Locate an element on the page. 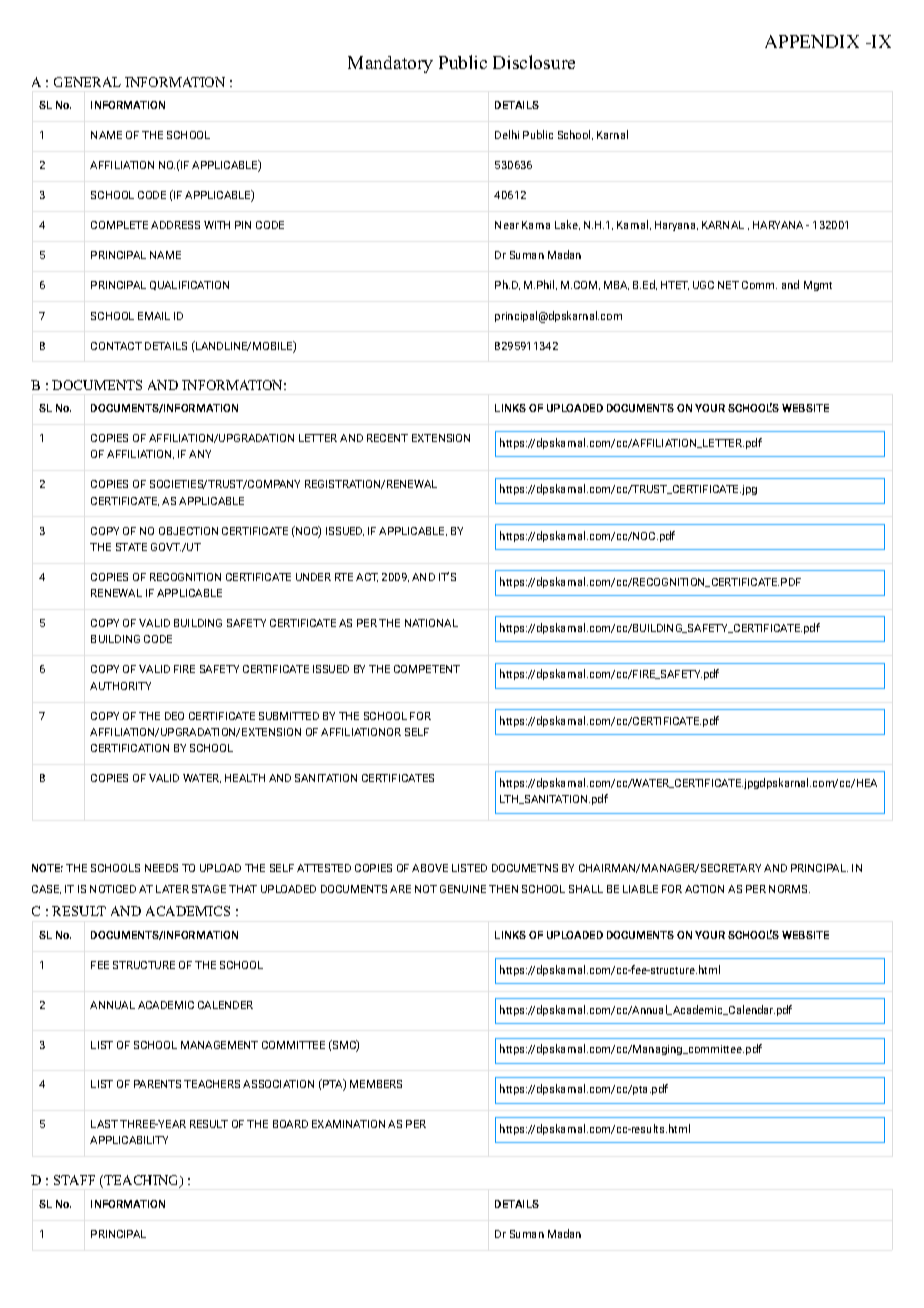 Image resolution: width=924 pixels, height=1308 pixels. DEO is located at coordinates (174, 716).
